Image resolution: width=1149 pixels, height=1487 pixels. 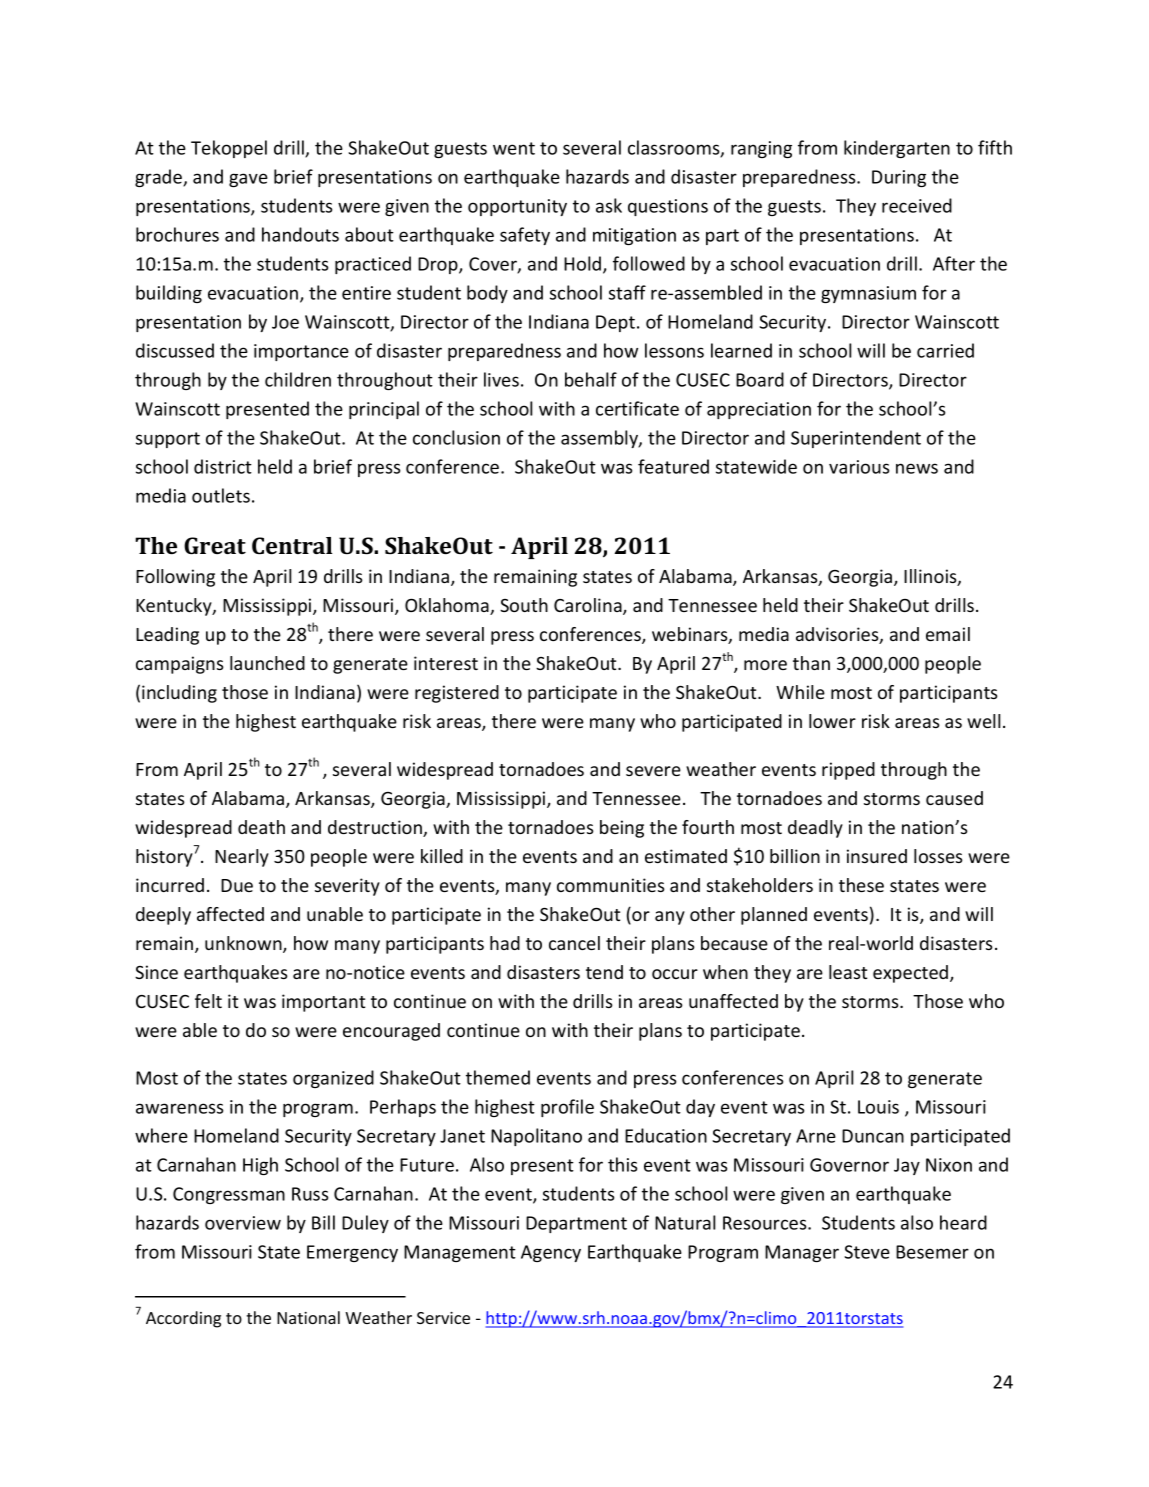 What do you see at coordinates (832, 721) in the document?
I see `lower` at bounding box center [832, 721].
